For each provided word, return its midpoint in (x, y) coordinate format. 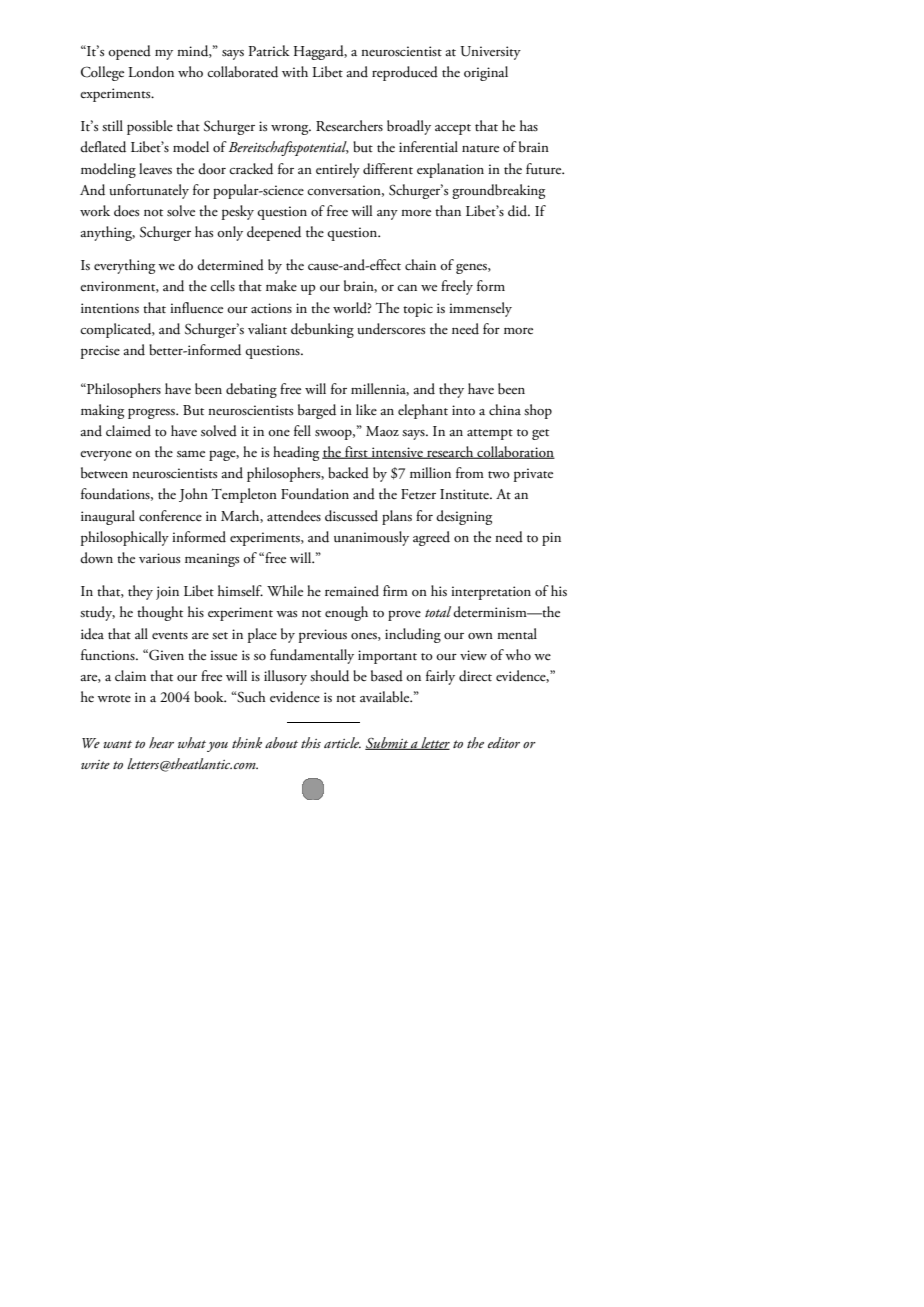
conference (170, 516)
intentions (110, 308)
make (281, 285)
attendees (294, 516)
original (486, 73)
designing (464, 517)
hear (161, 742)
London (151, 72)
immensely (480, 309)
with (295, 71)
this (311, 742)
